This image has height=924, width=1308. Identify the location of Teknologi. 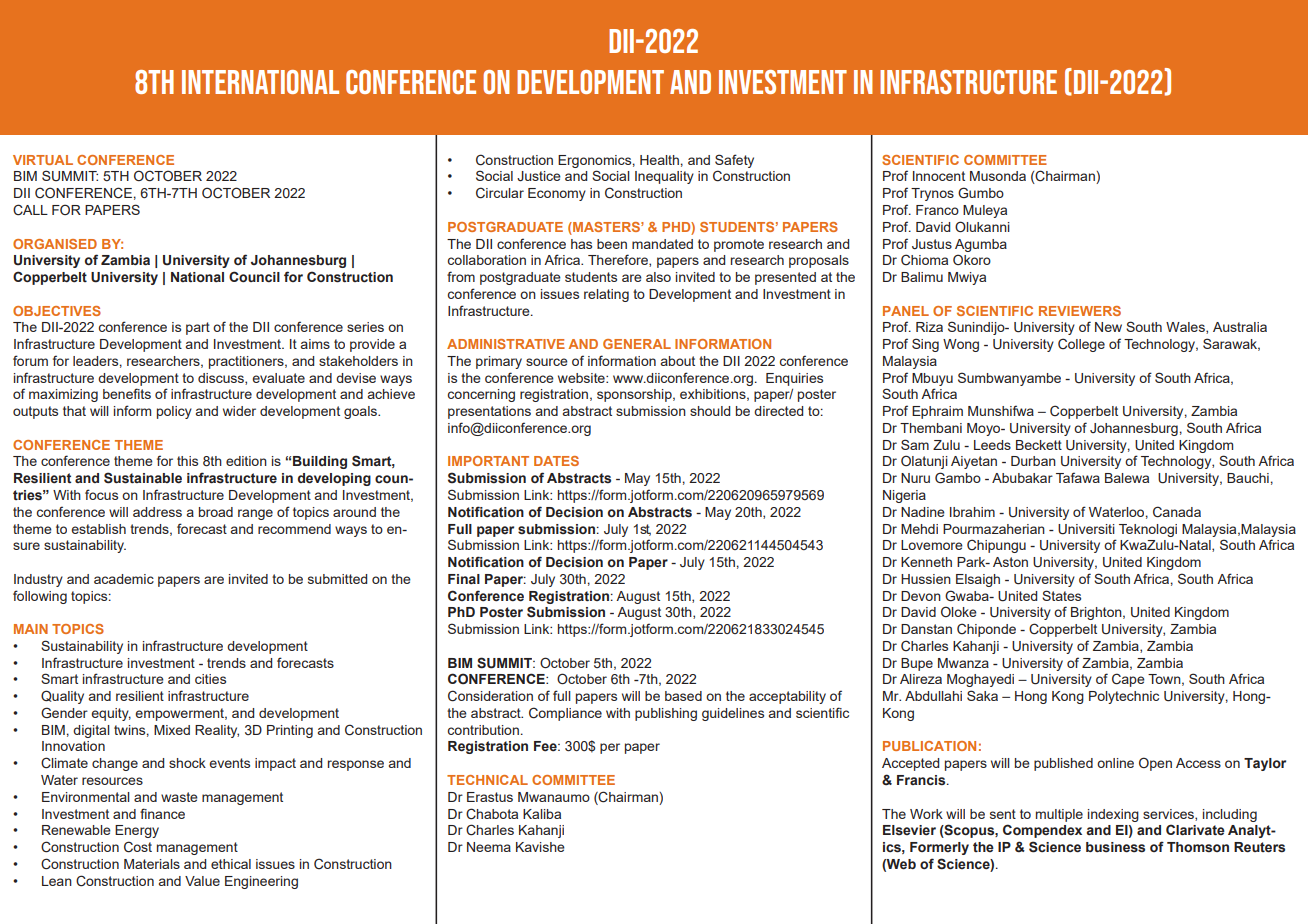
(1148, 530).
